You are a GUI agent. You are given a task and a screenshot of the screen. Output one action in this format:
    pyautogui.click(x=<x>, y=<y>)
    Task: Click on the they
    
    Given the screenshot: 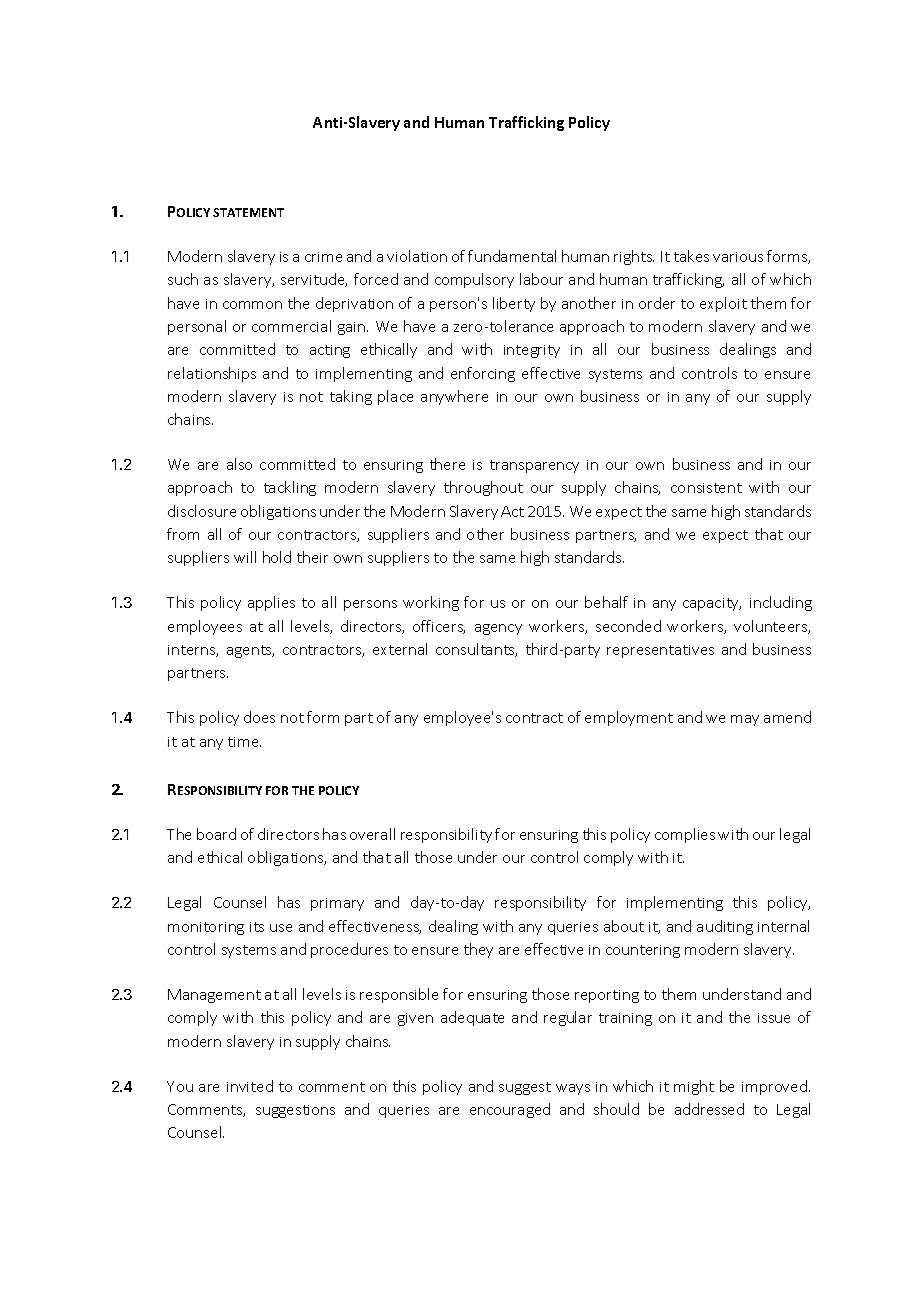 What is the action you would take?
    pyautogui.click(x=478, y=950)
